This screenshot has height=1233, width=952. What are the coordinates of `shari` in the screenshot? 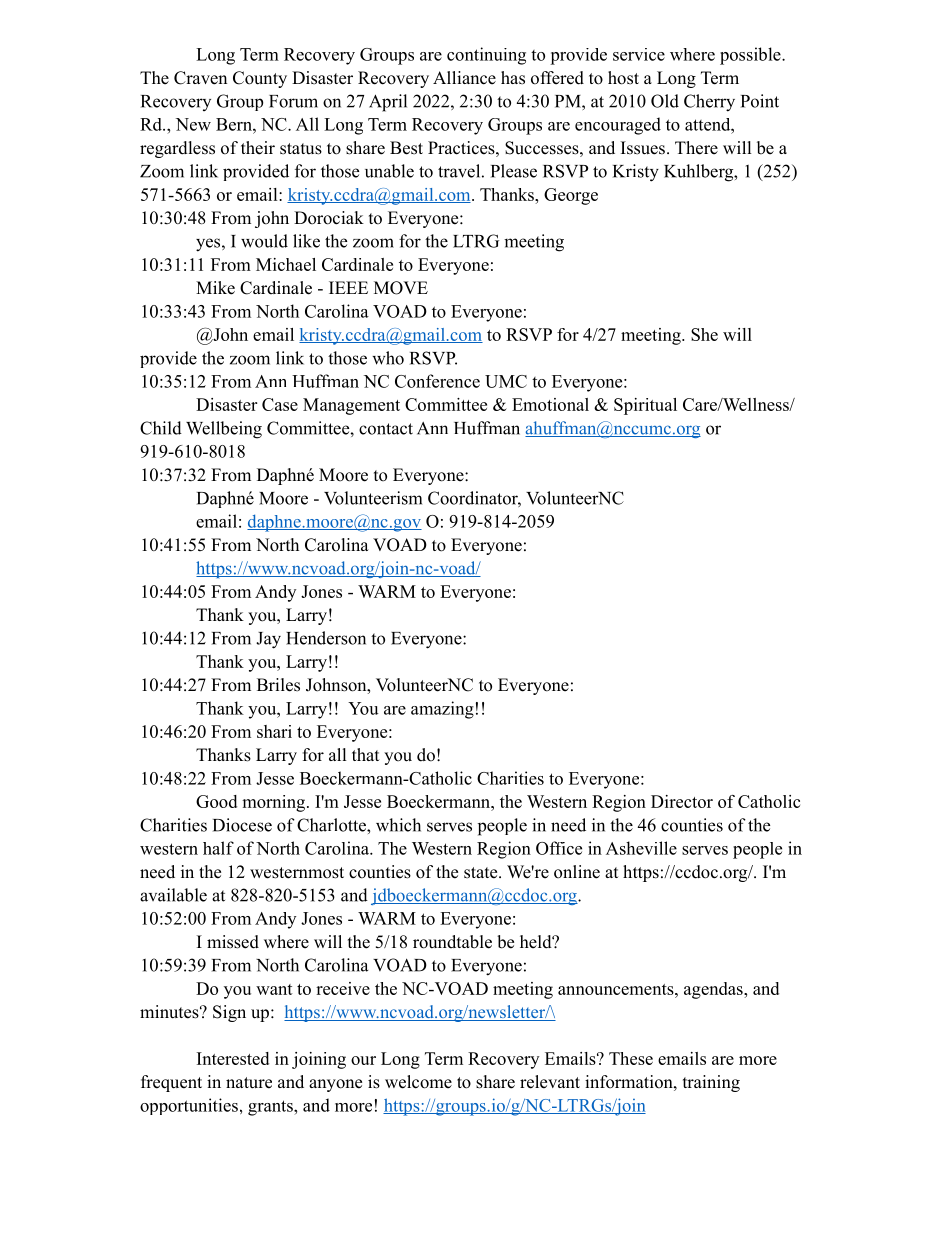 It's located at (274, 731).
